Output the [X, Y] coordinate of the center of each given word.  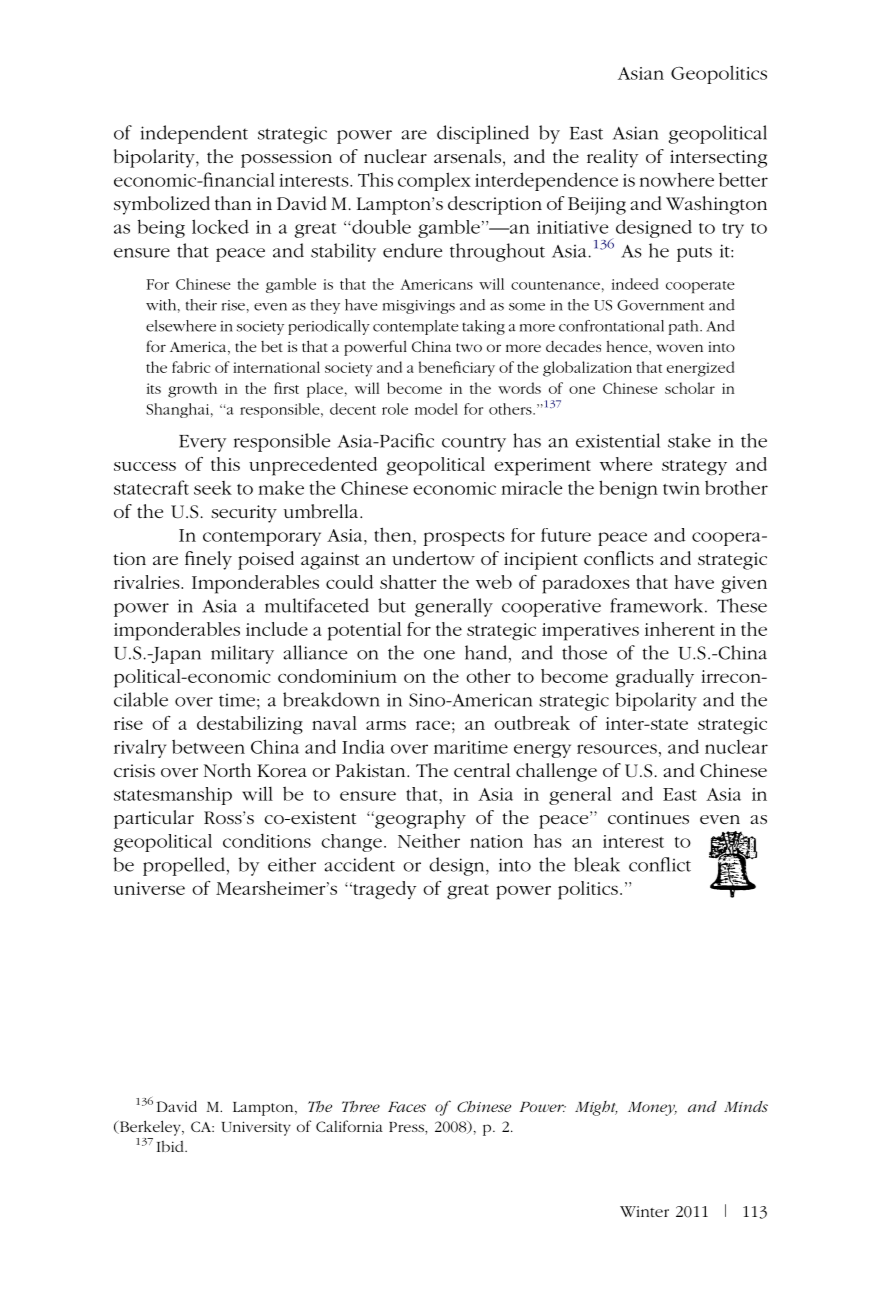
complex [434, 181]
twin [681, 488]
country [474, 444]
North [227, 770]
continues [648, 817]
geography [419, 819]
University [256, 1128]
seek [213, 488]
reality [612, 158]
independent [194, 134]
